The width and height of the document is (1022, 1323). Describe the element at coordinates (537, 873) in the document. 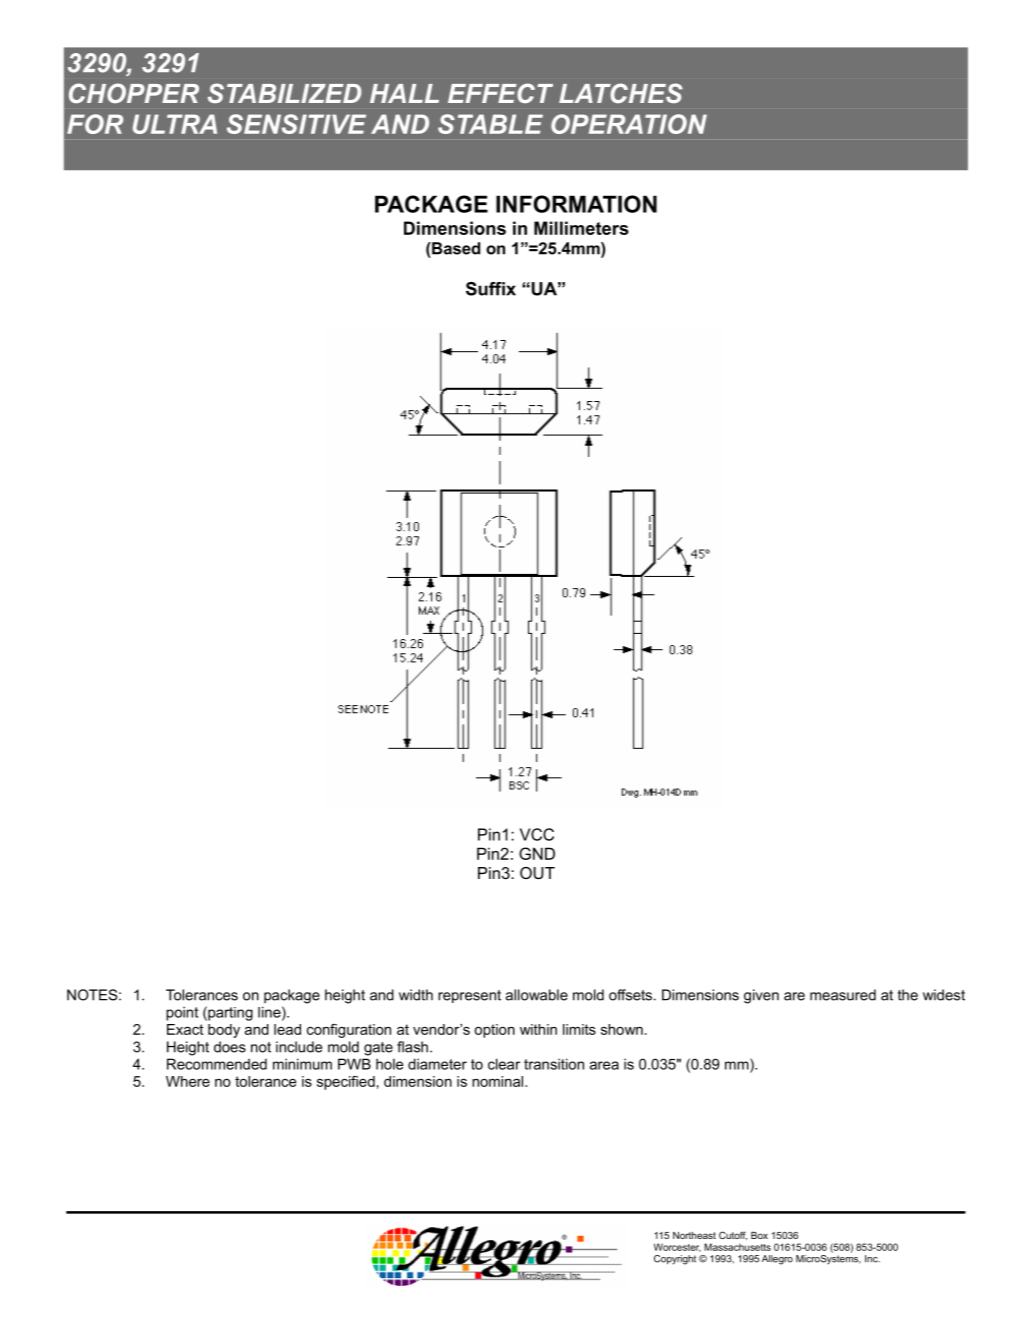

I see `OUT` at that location.
